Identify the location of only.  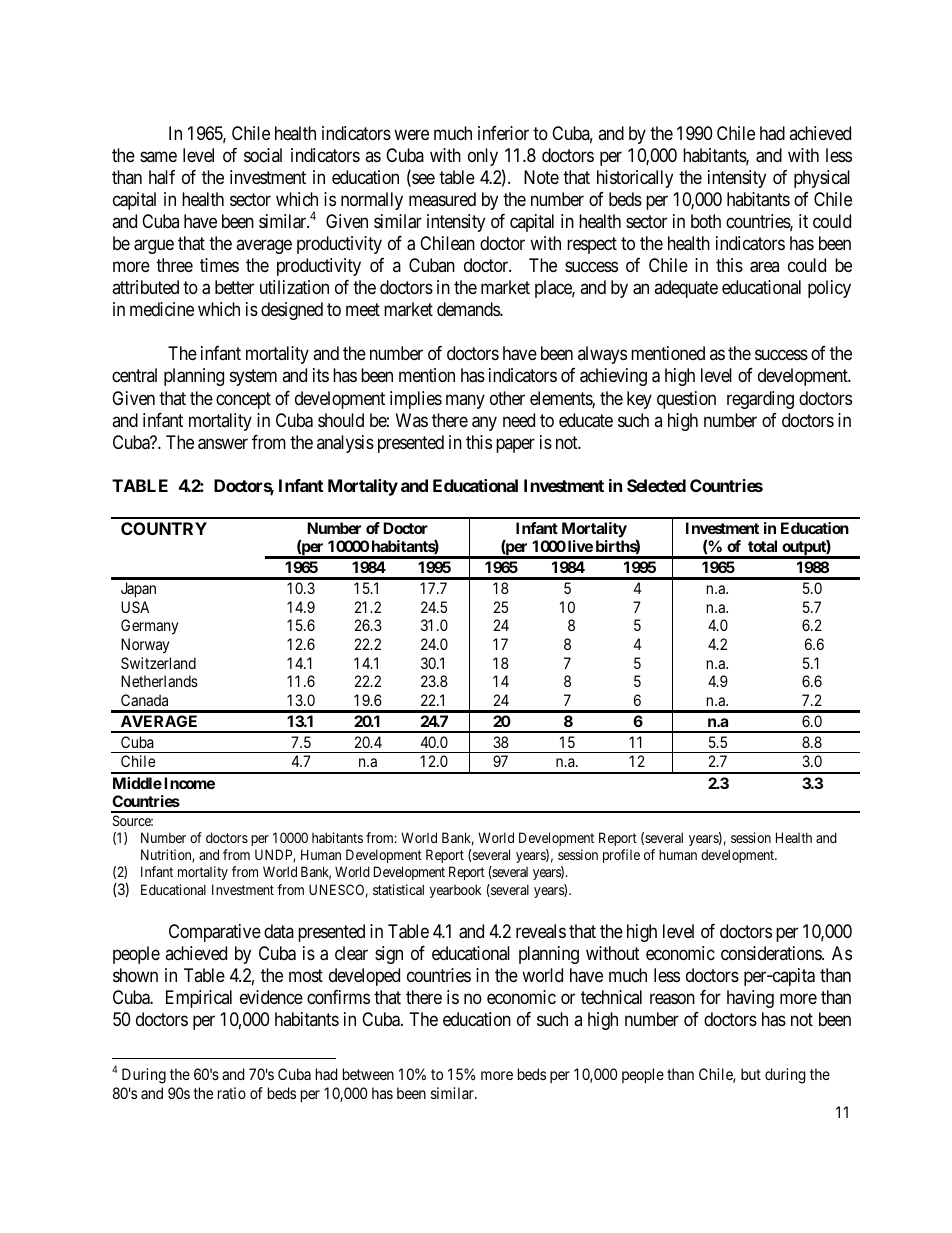
(483, 157).
